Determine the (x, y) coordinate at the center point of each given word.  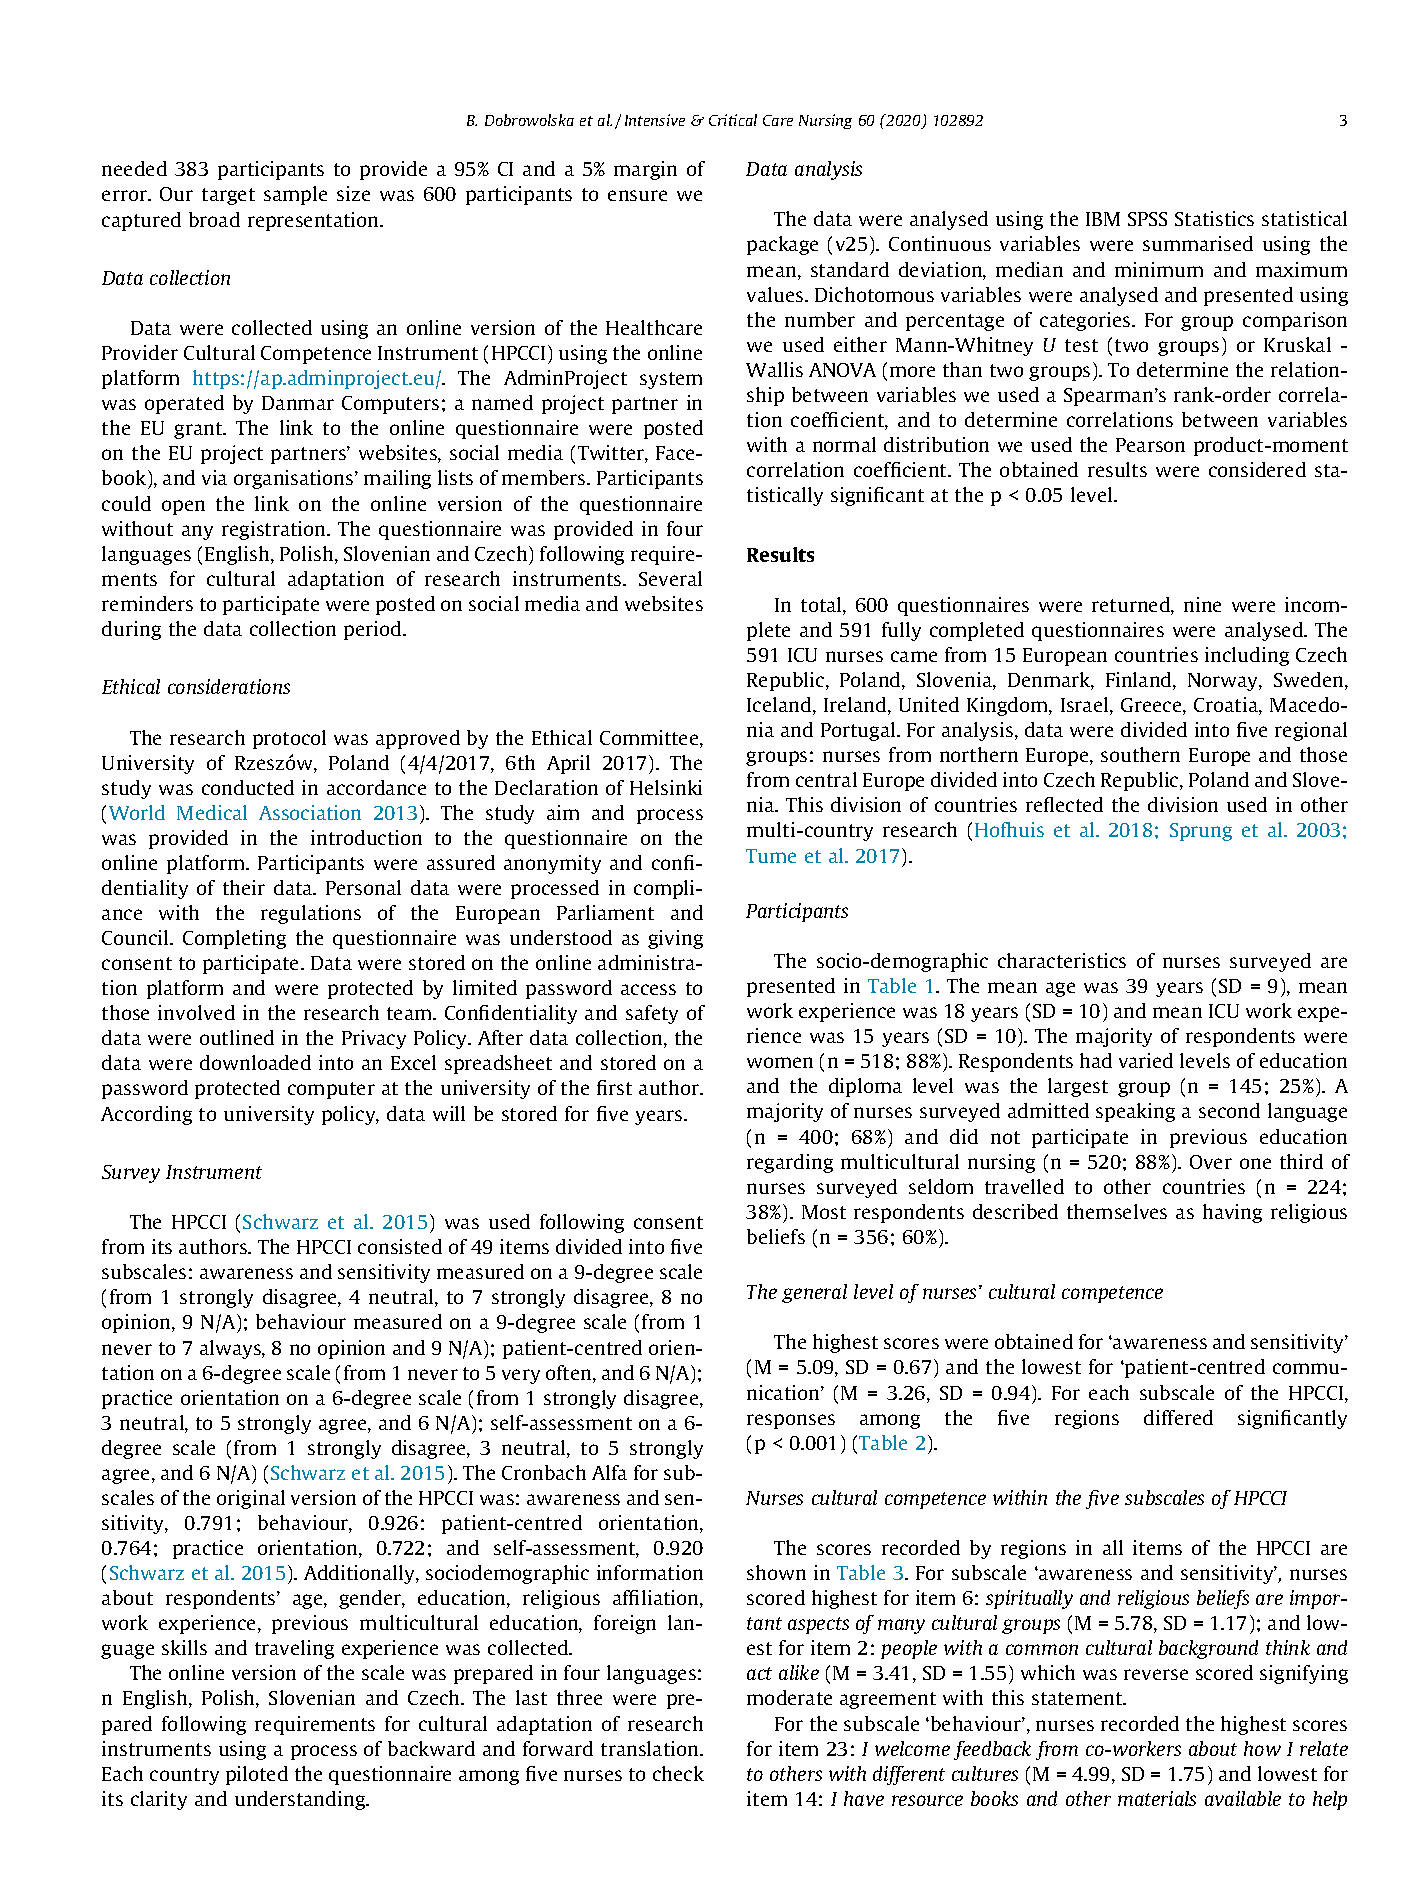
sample (295, 195)
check (678, 1773)
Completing (234, 939)
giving (675, 939)
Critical (733, 120)
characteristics (1062, 960)
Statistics (1214, 218)
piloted (257, 1775)
